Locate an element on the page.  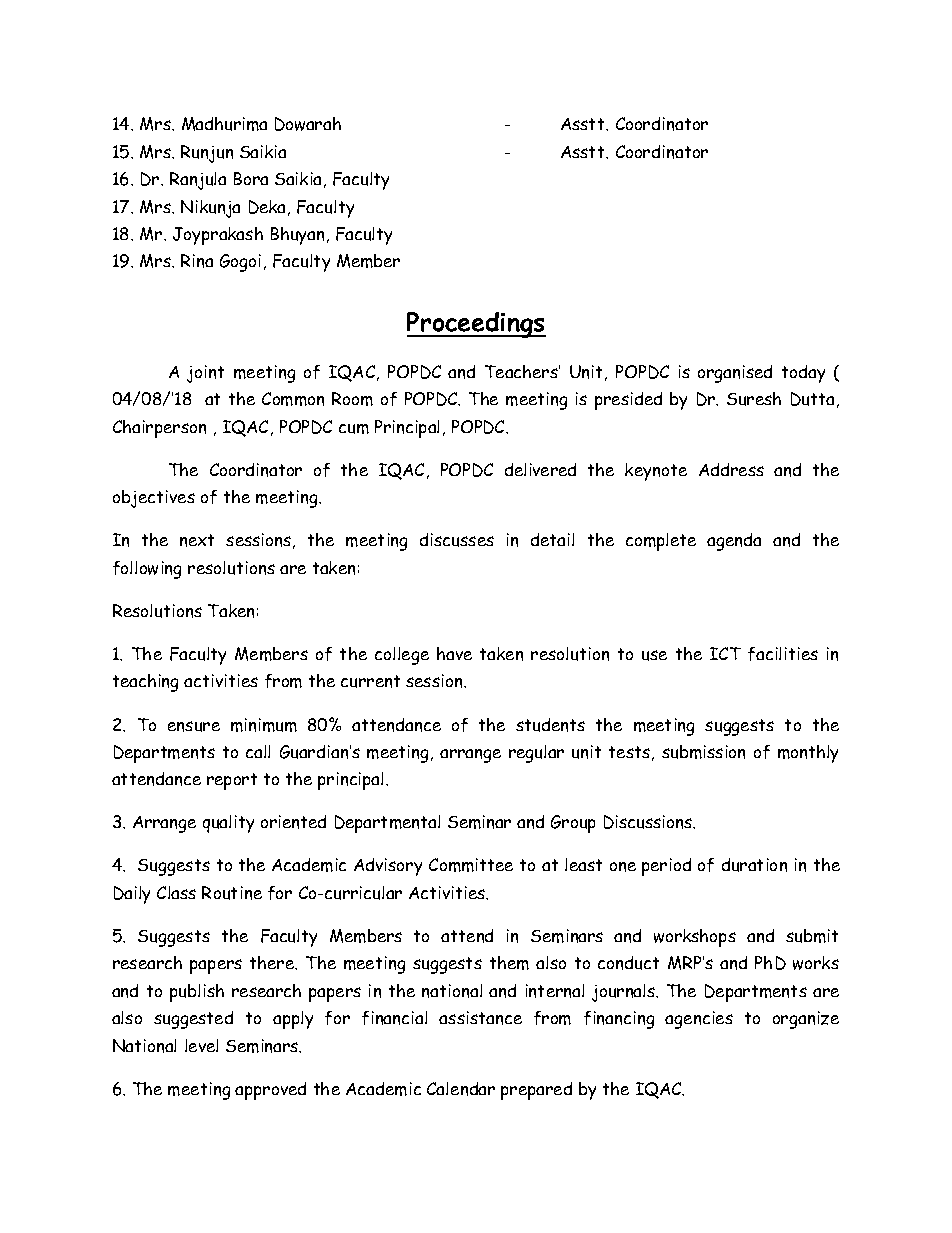
Suresh is located at coordinates (754, 399).
